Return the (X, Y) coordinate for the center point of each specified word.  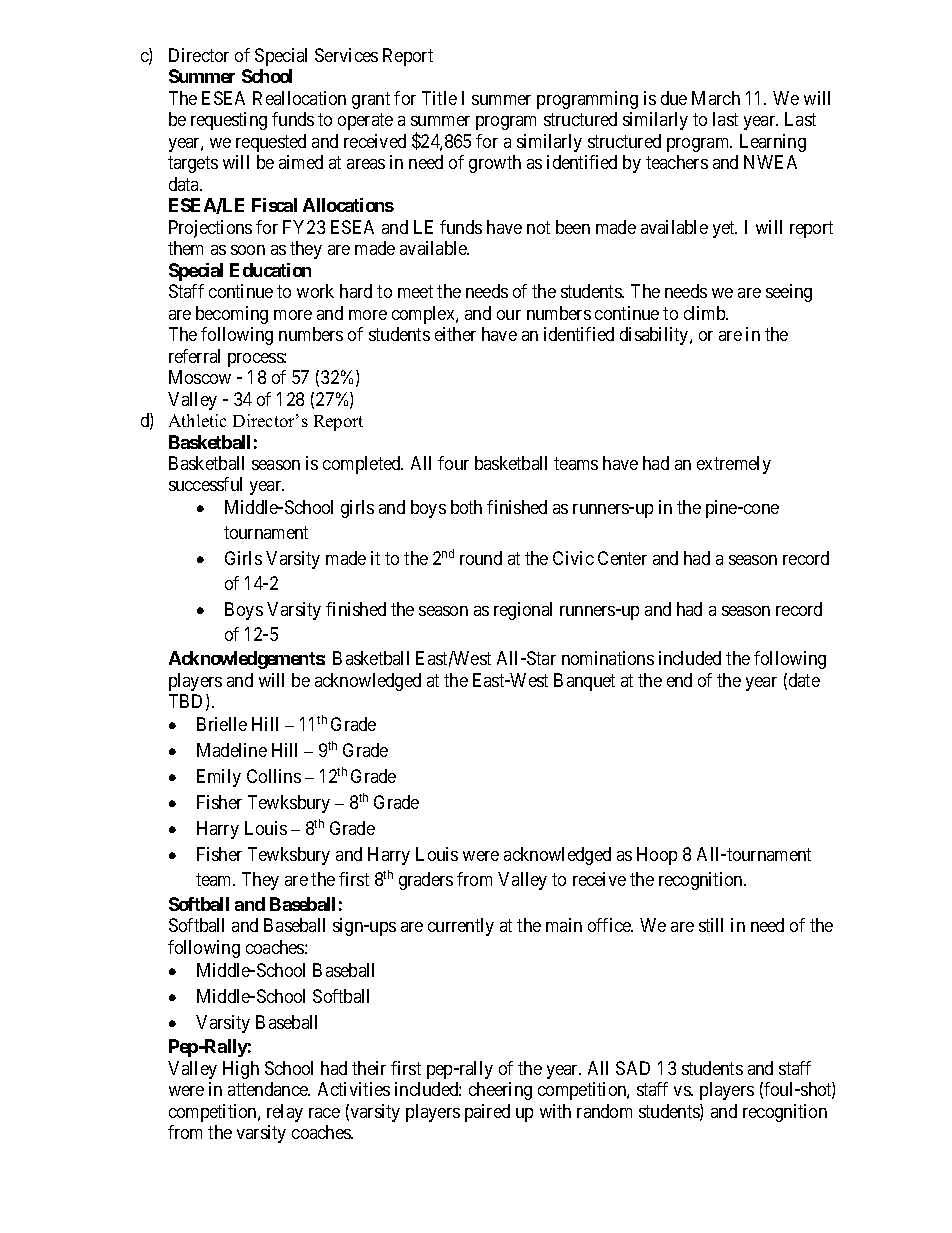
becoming (232, 315)
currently (461, 927)
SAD (633, 1068)
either (455, 334)
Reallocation (299, 98)
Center (622, 558)
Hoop (657, 856)
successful (205, 484)
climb (706, 313)
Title (439, 98)
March (716, 98)
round (481, 558)
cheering (500, 1091)
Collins (274, 776)
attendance (269, 1089)
